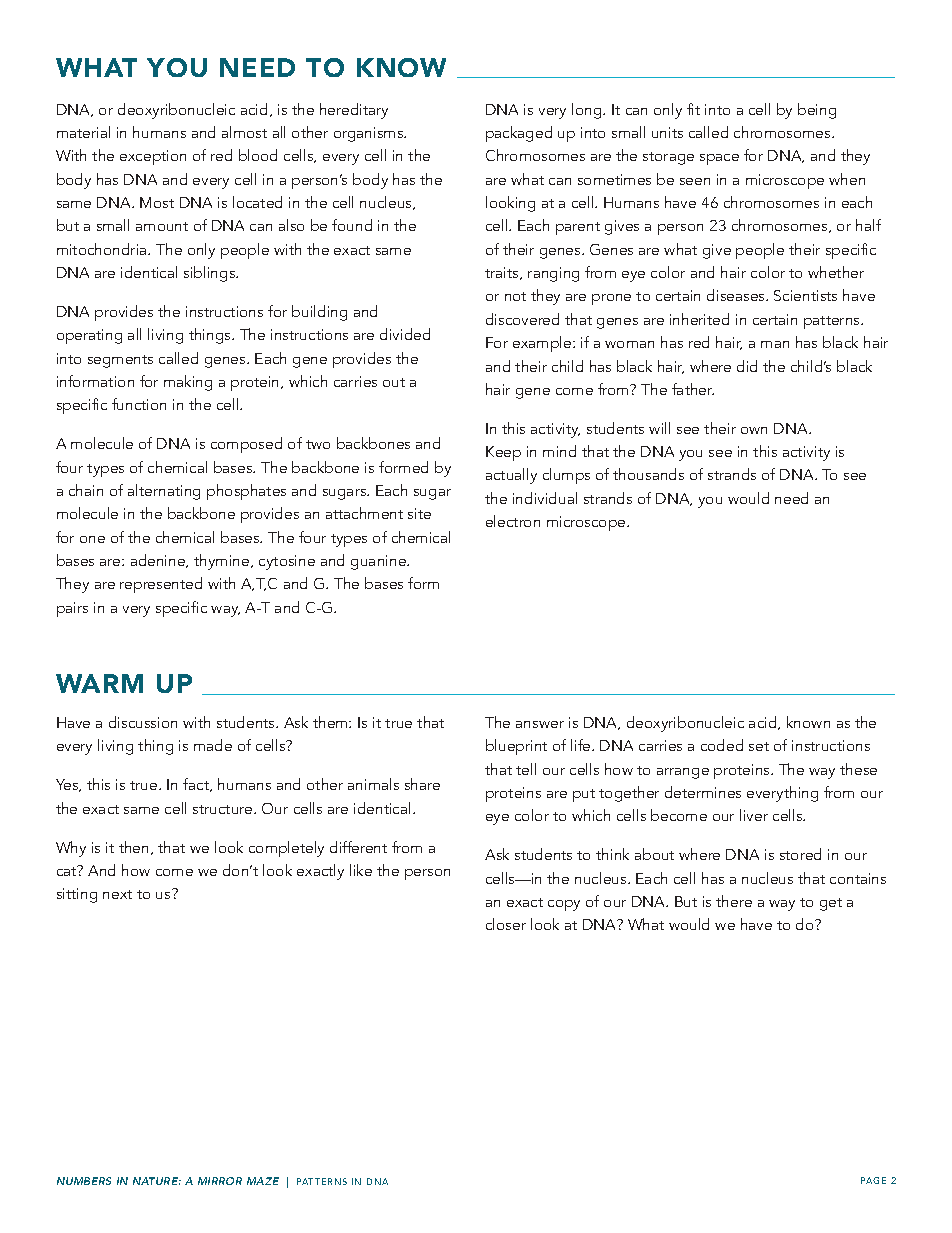 This screenshot has height=1233, width=952. What do you see at coordinates (506, 924) in the screenshot?
I see `closer` at bounding box center [506, 924].
